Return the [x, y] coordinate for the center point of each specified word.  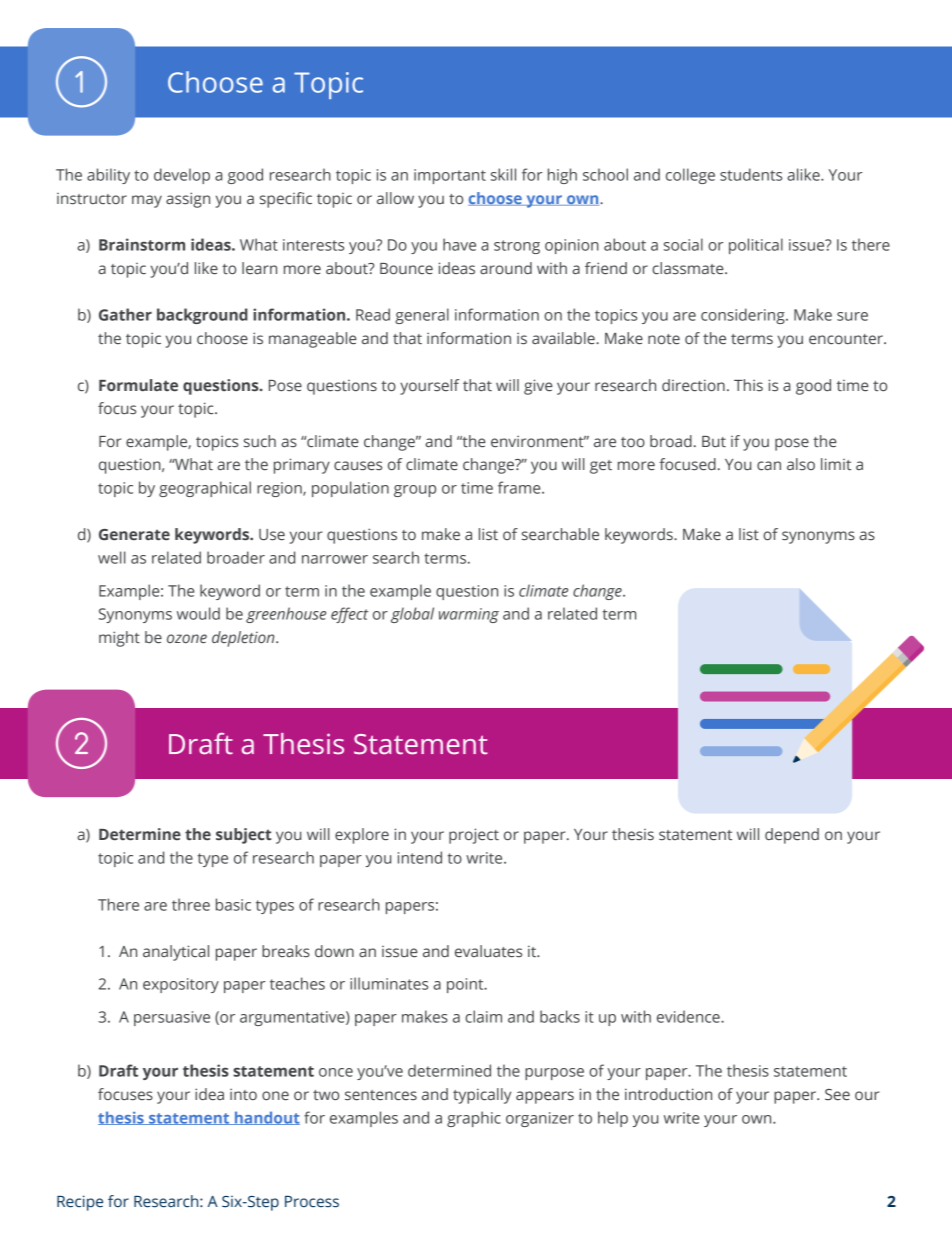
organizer [540, 1119]
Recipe [80, 1203]
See [837, 1094]
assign [188, 200]
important [450, 176]
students [751, 174]
